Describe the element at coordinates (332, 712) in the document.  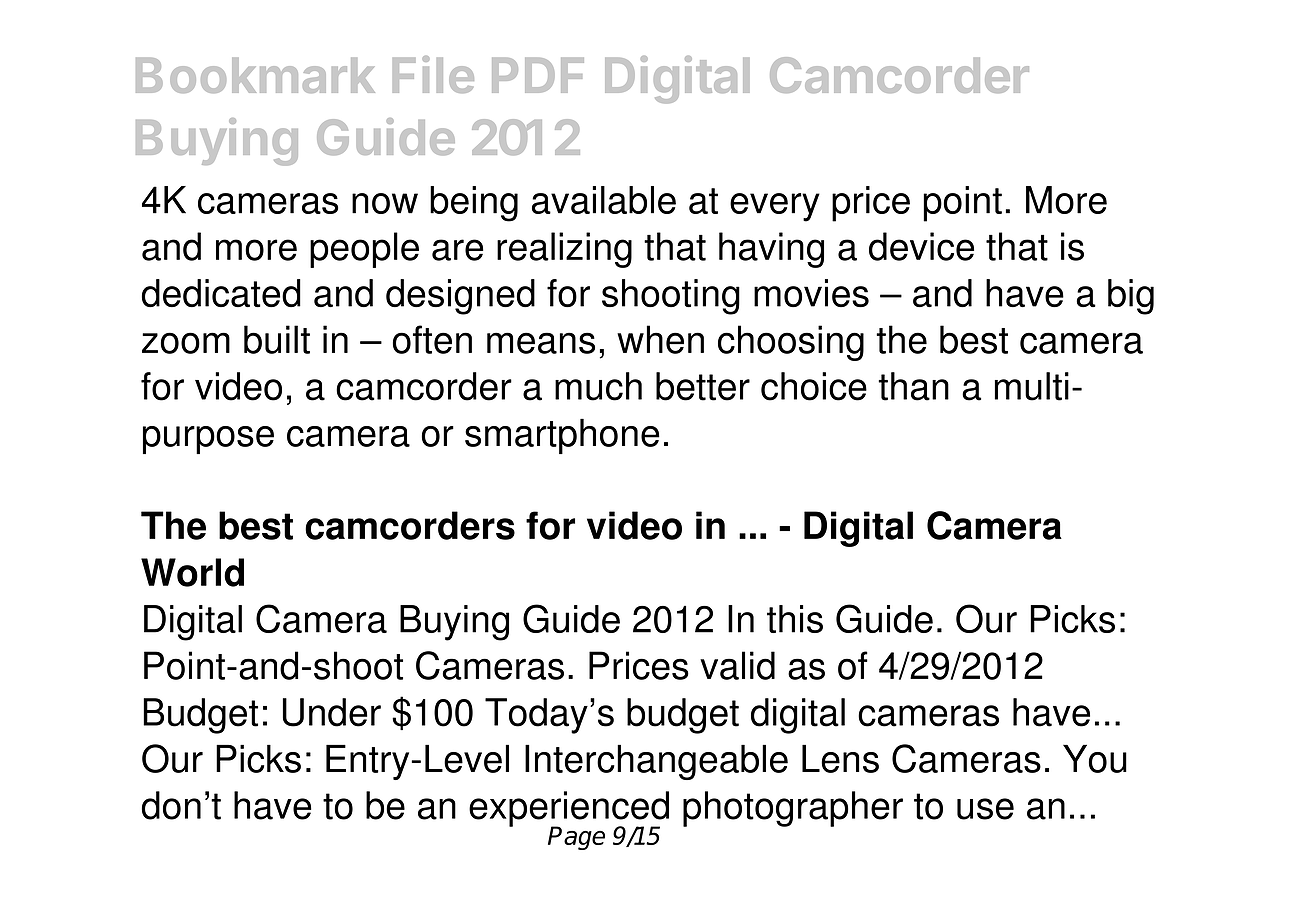
I see `Under` at that location.
